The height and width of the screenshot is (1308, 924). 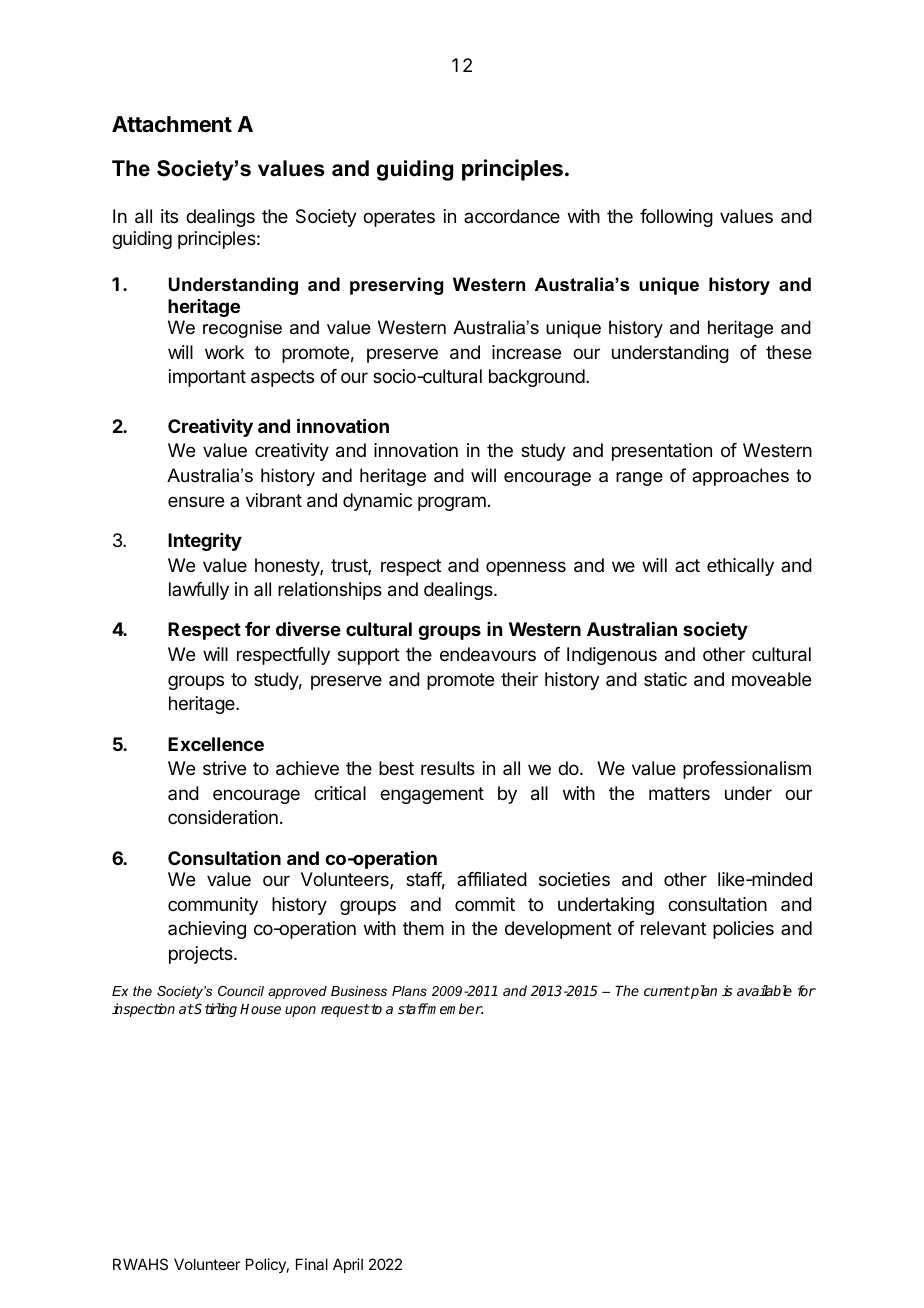 I want to click on static, so click(x=665, y=679).
